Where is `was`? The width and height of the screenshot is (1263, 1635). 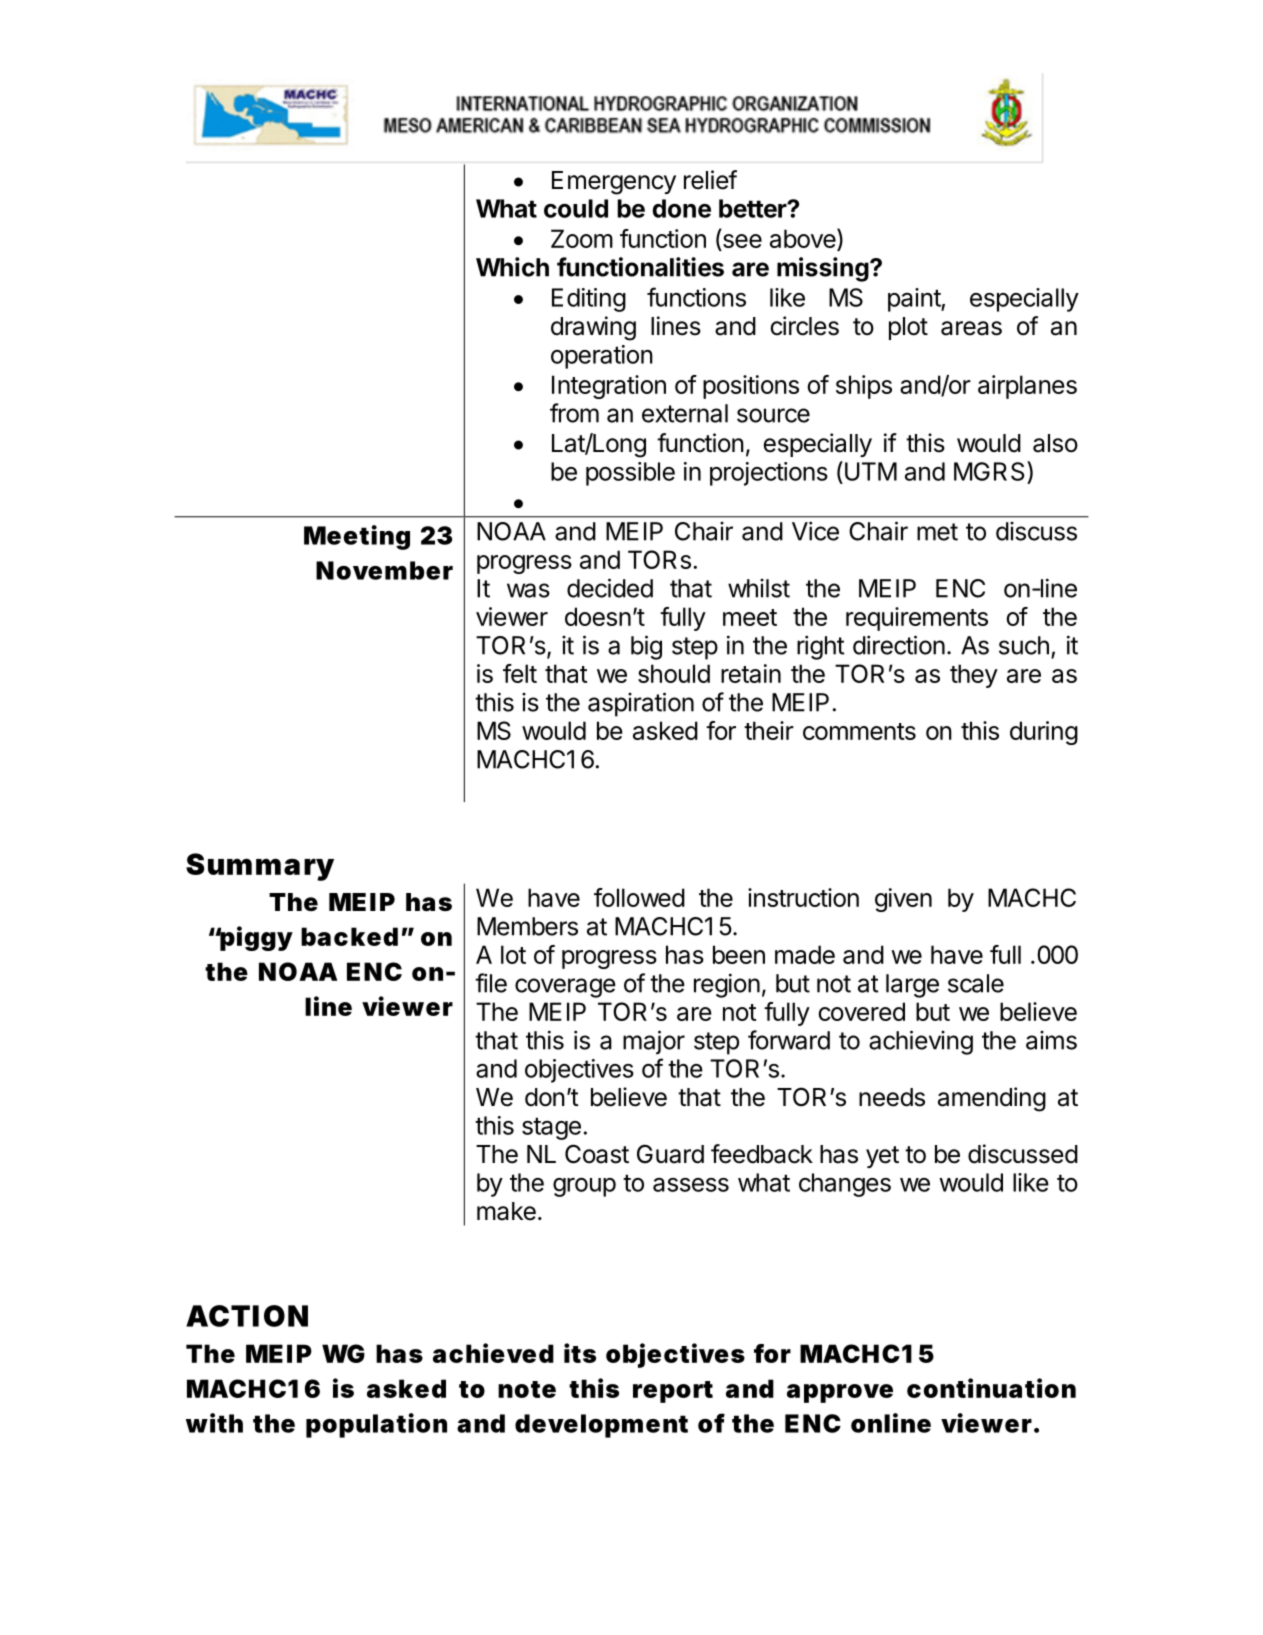 was is located at coordinates (528, 590).
